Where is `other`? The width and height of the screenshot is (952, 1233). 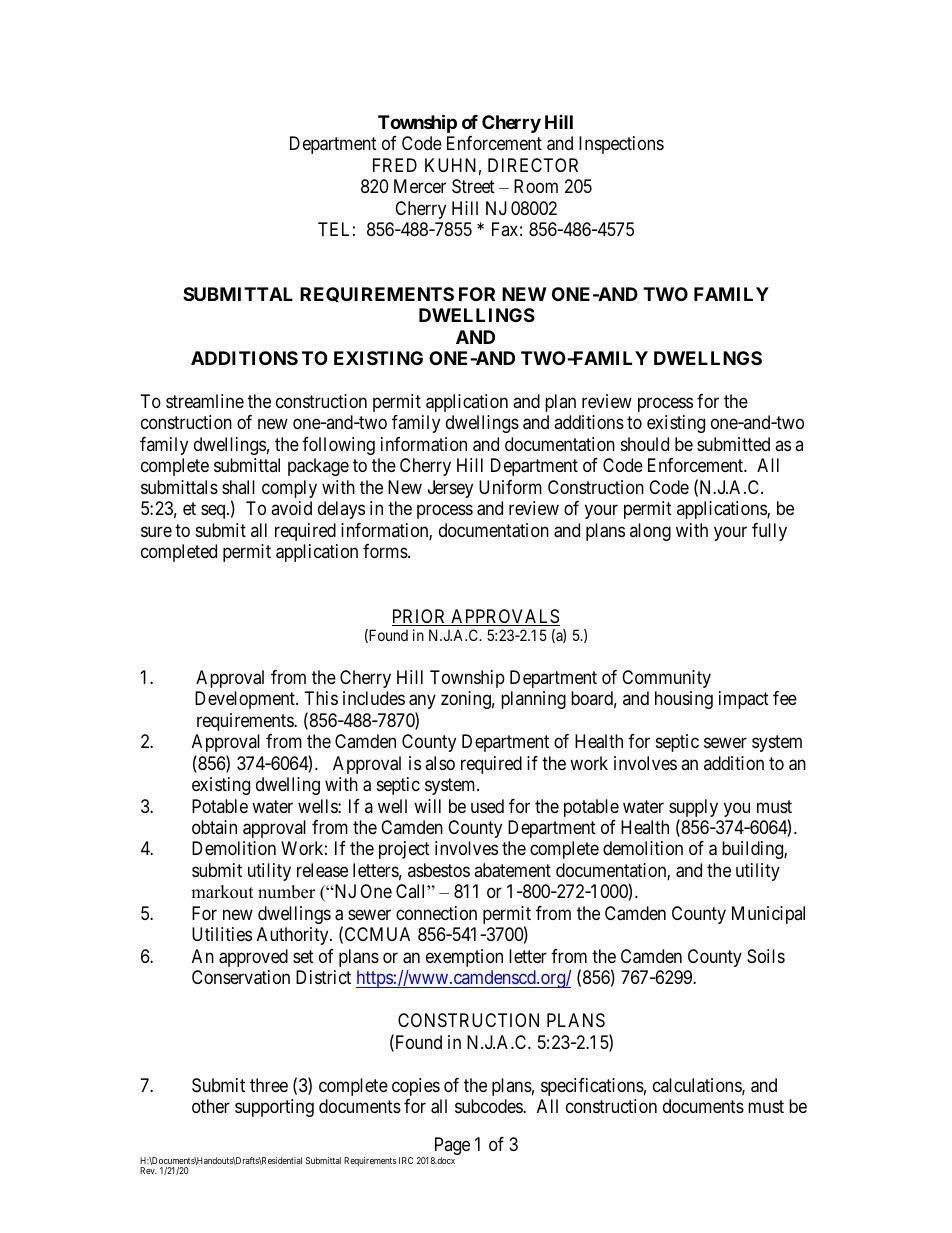 other is located at coordinates (211, 1106).
